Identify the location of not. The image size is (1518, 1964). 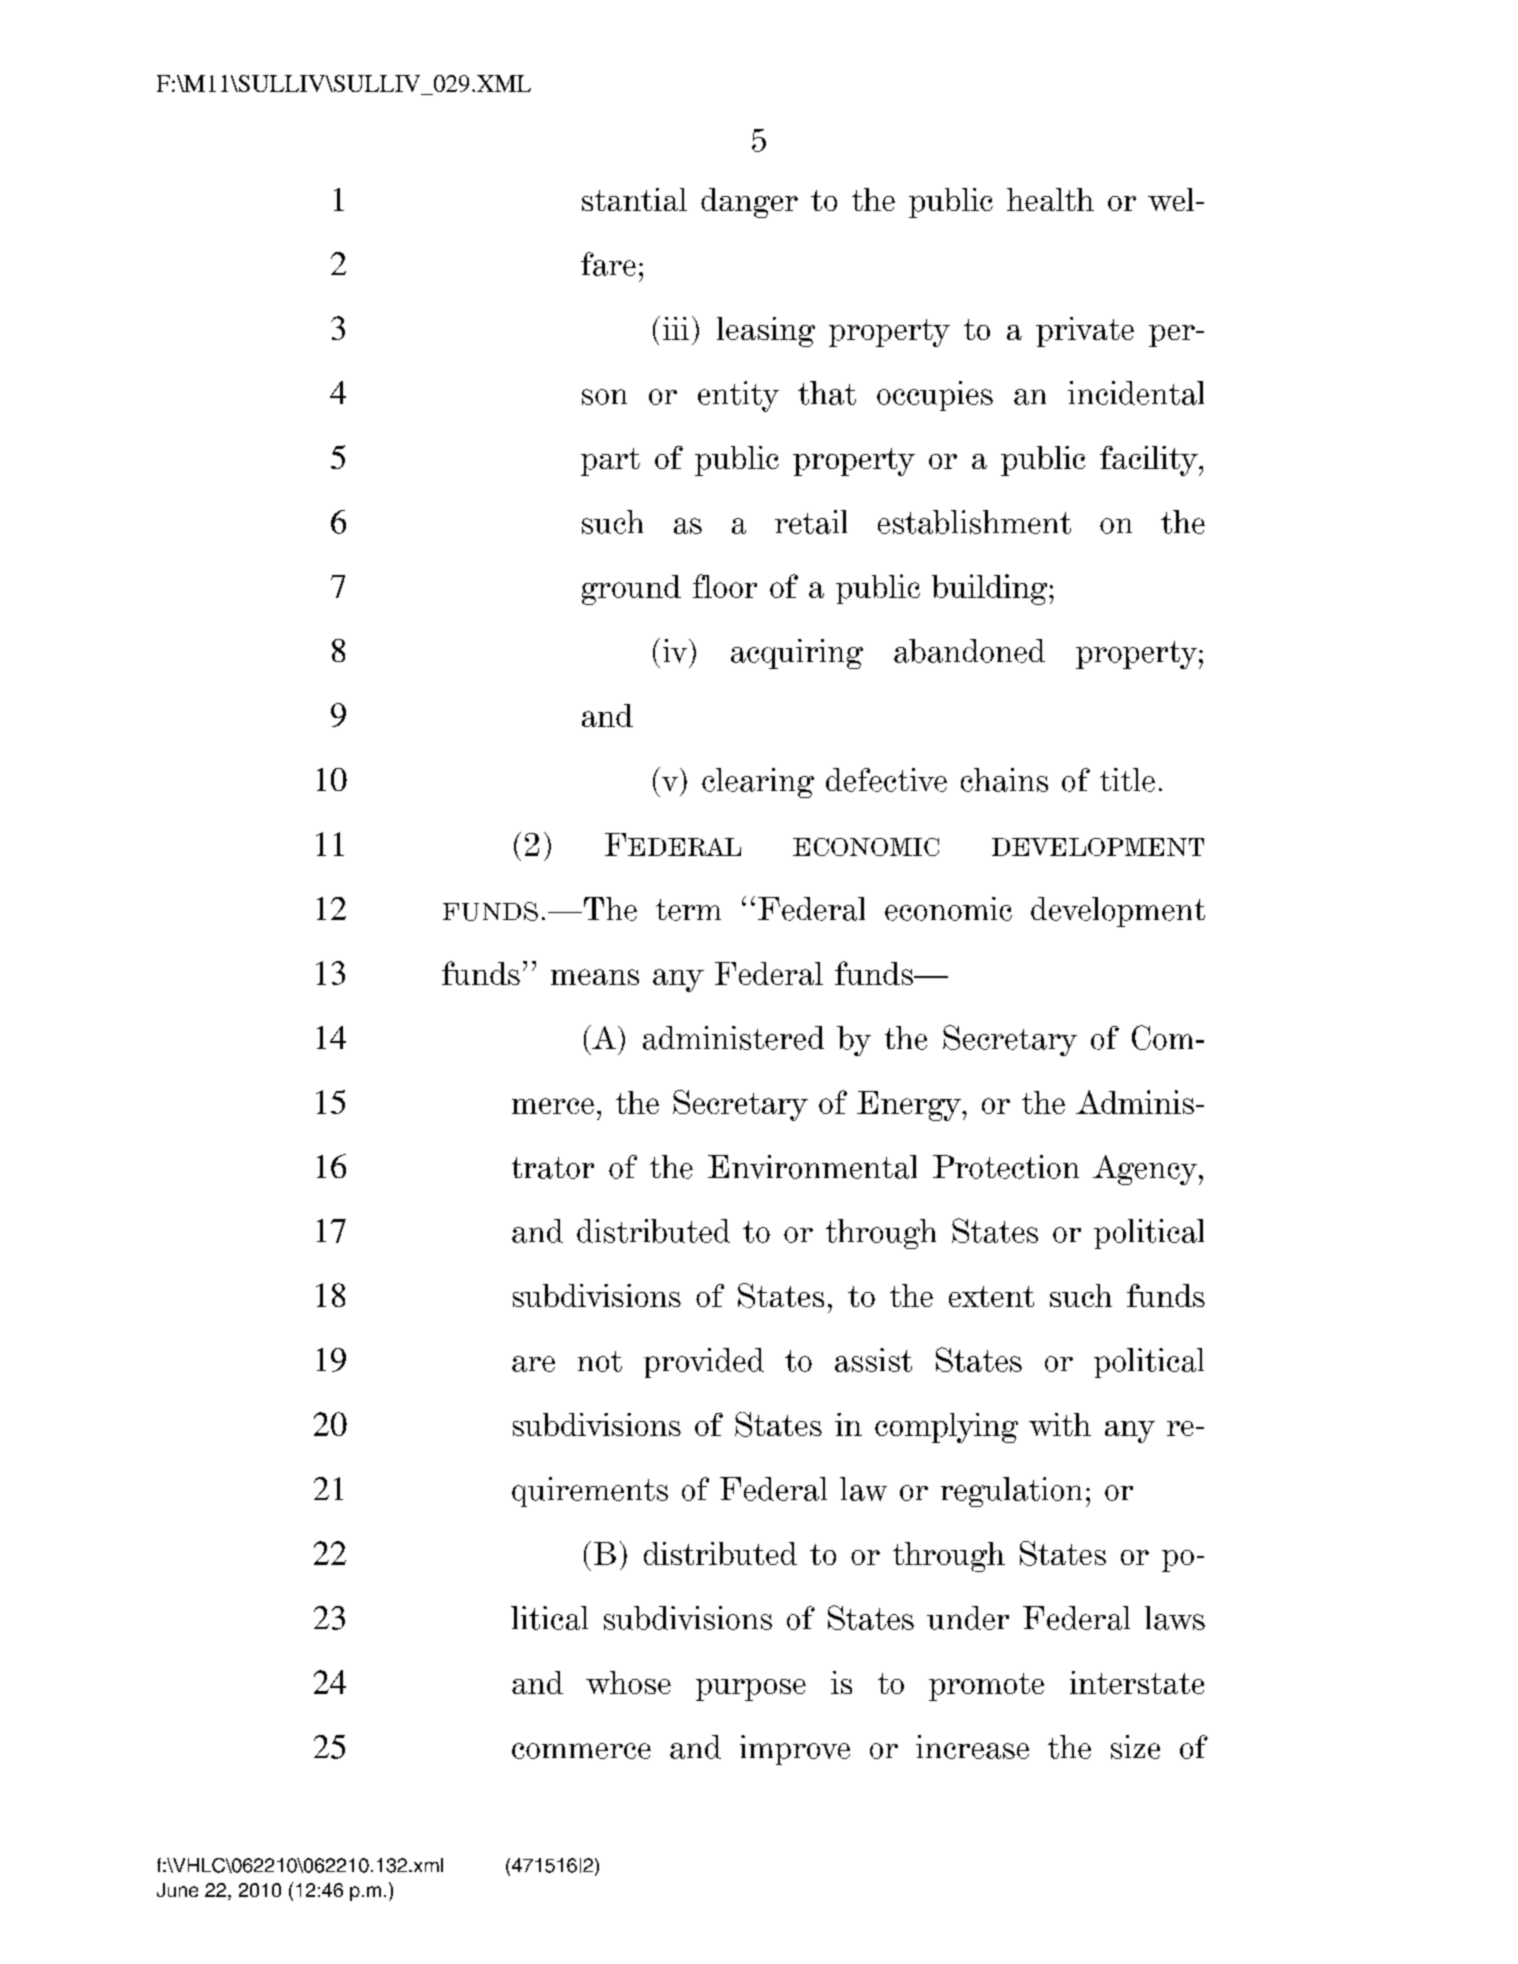
(600, 1361).
